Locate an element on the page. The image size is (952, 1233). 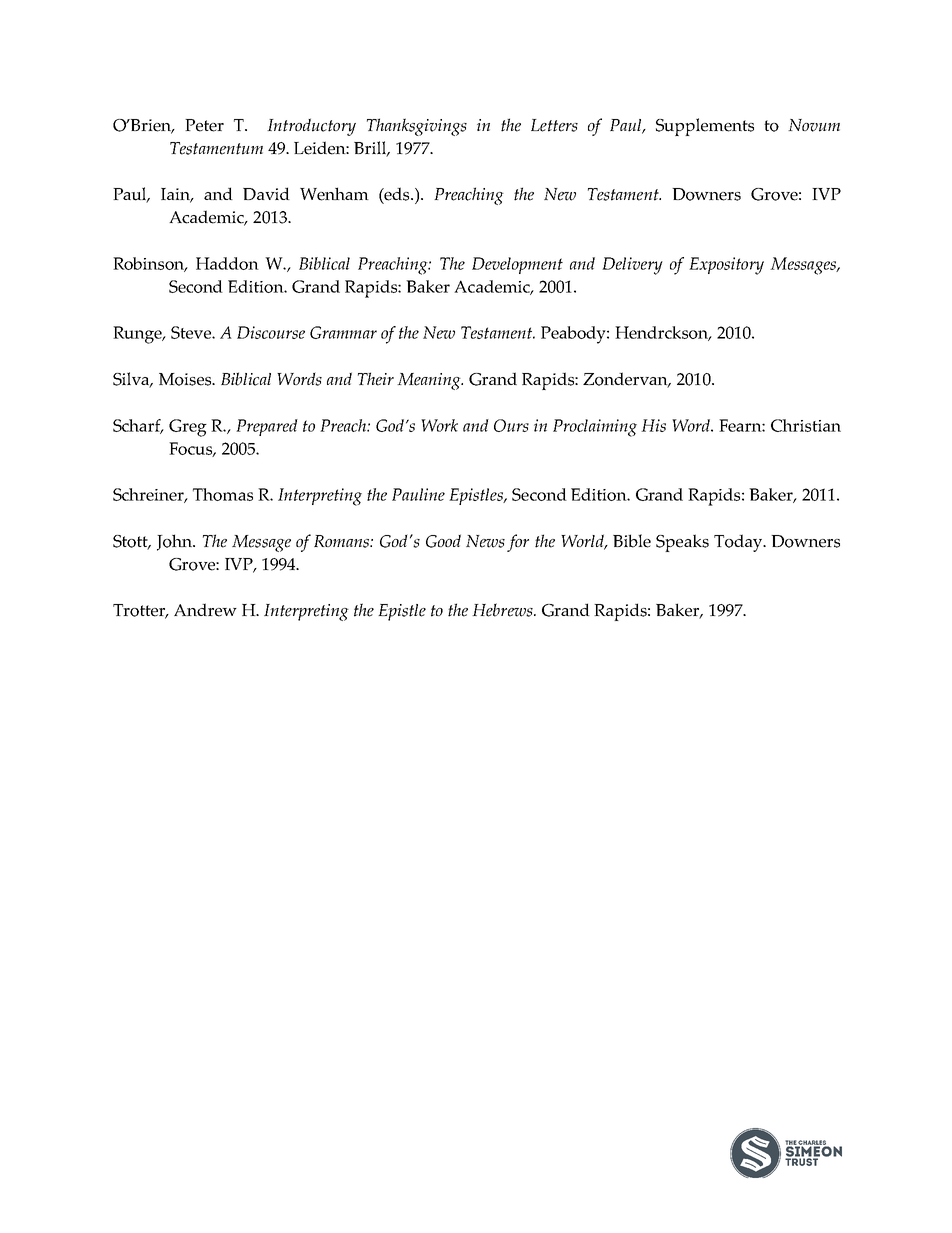
Expository is located at coordinates (726, 266).
